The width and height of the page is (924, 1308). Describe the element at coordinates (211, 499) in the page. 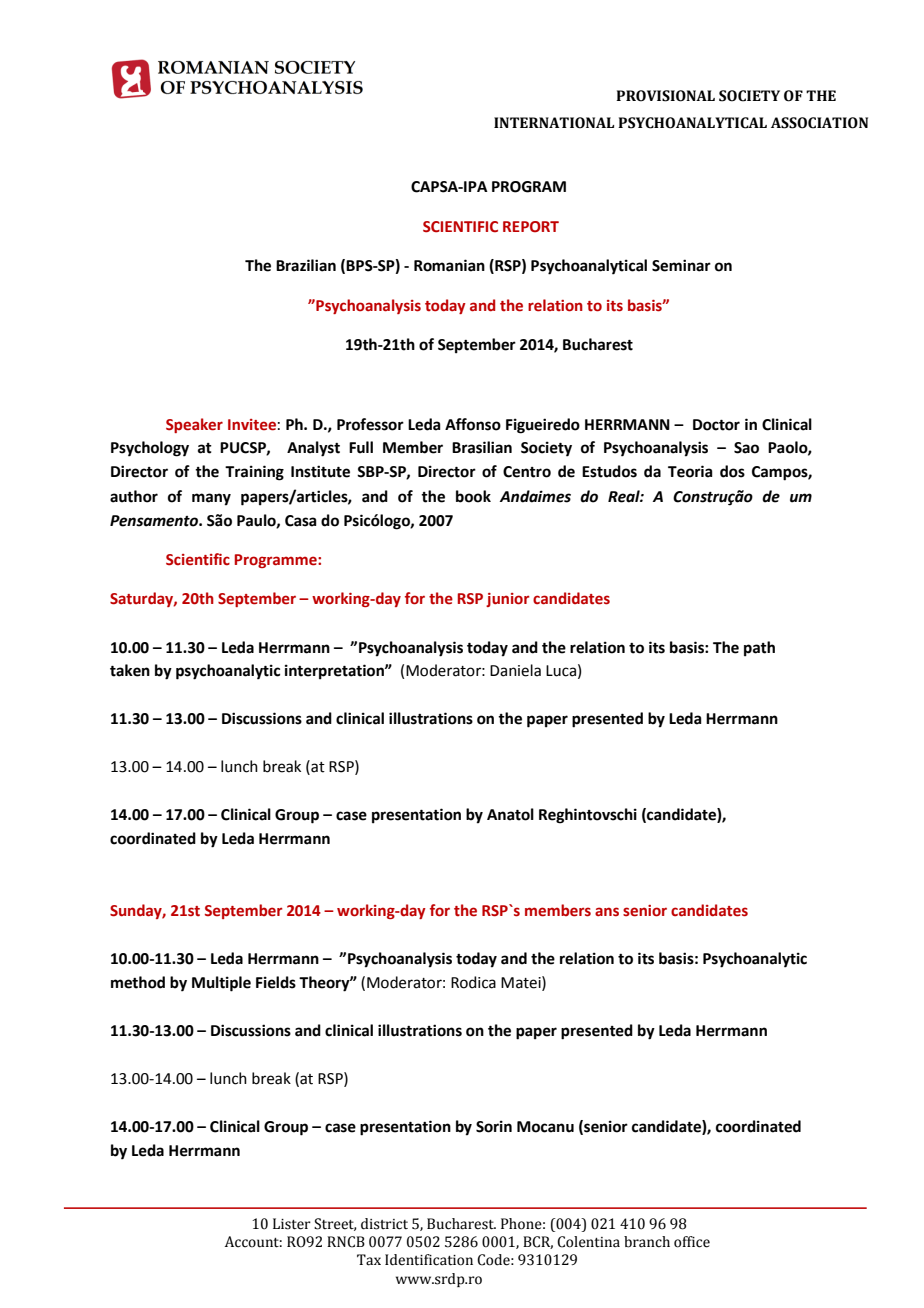

I see `many` at that location.
